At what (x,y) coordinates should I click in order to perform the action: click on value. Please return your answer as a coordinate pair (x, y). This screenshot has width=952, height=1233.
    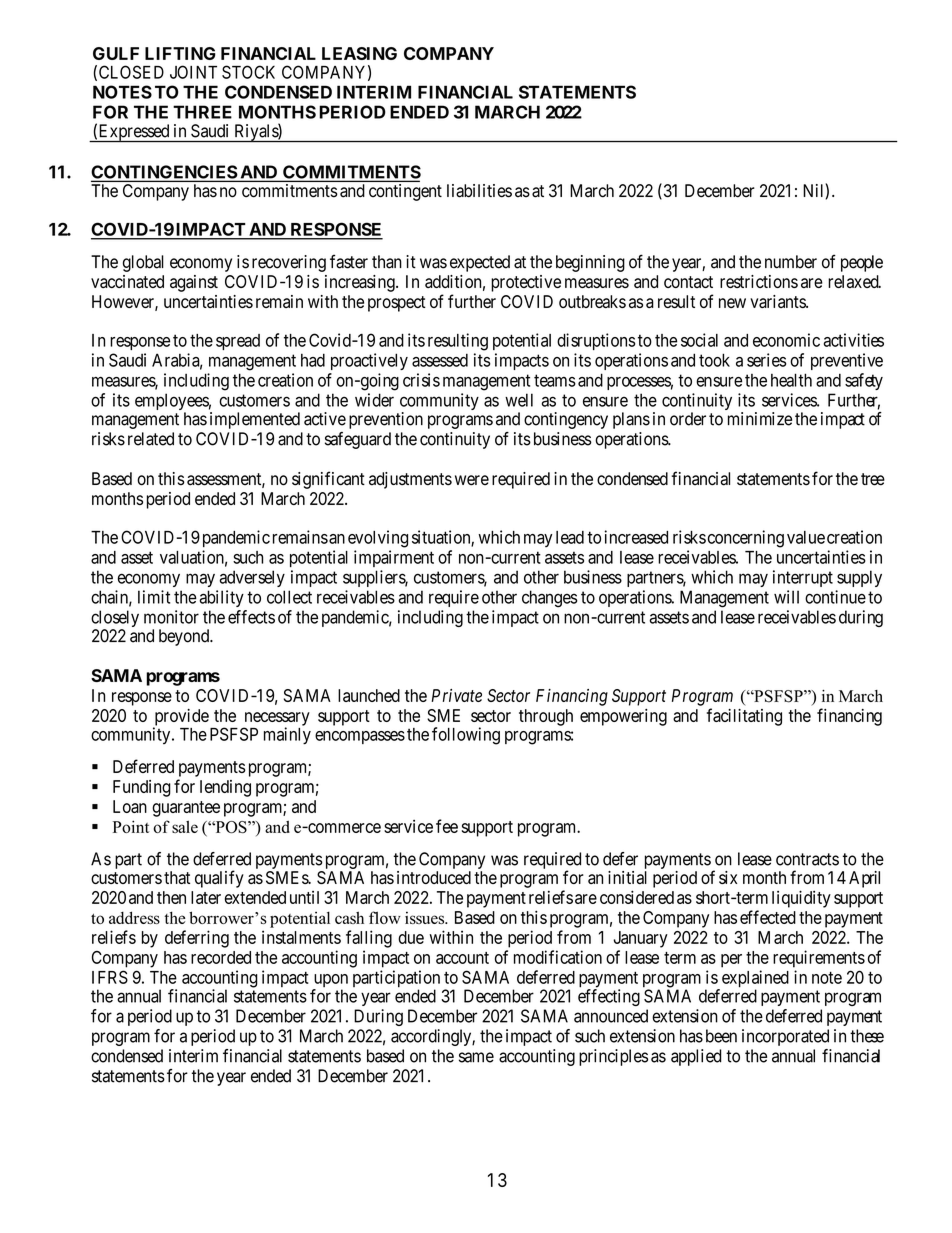
    Looking at the image, I should click on (806, 537).
